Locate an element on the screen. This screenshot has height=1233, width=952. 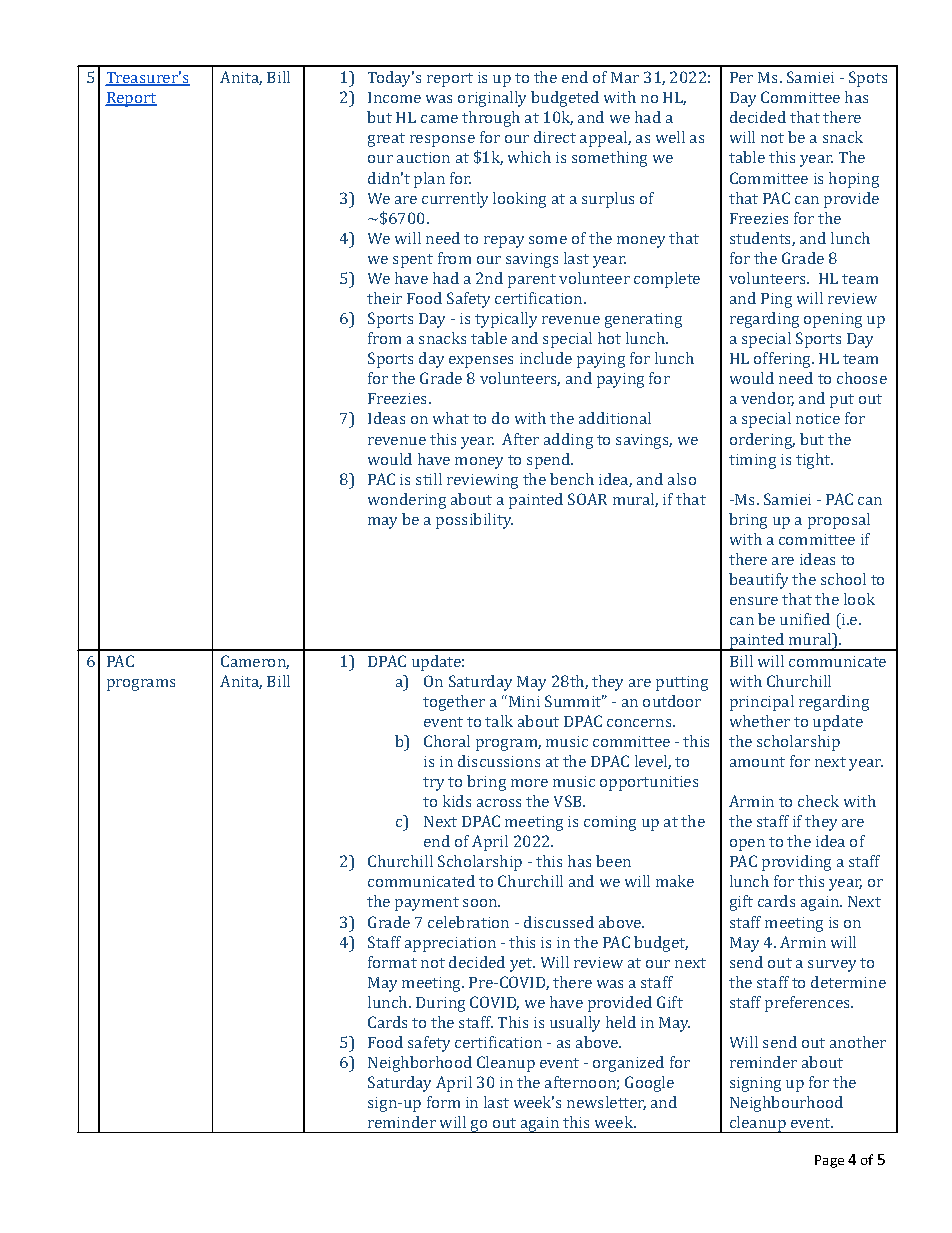
check is located at coordinates (818, 801).
